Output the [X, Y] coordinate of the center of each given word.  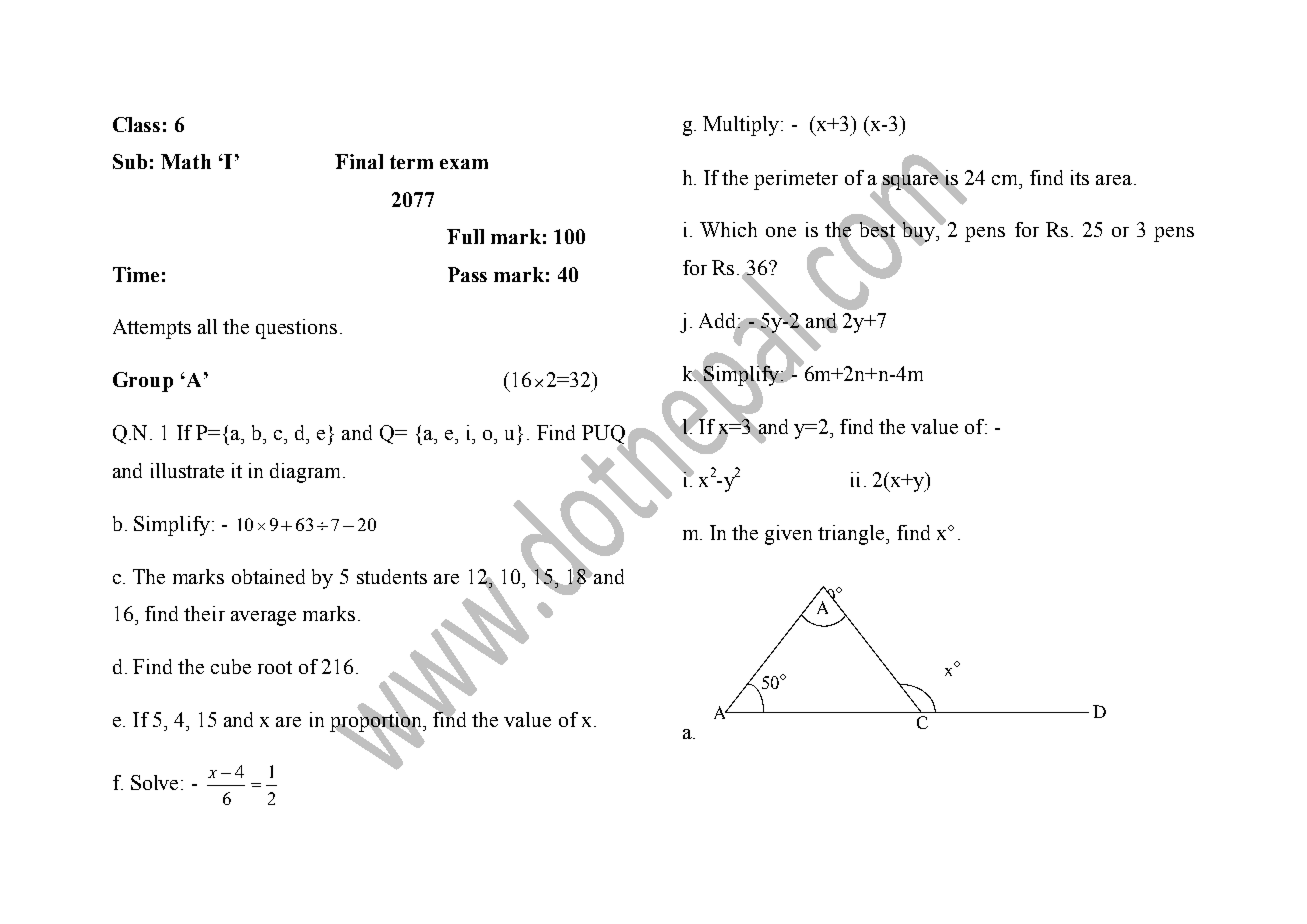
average [263, 618]
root [275, 667]
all [207, 326]
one [781, 232]
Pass [467, 274]
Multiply [742, 126]
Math [186, 161]
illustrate [187, 470]
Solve [156, 782]
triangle [852, 535]
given [788, 535]
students [392, 576]
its [1080, 177]
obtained [268, 576]
